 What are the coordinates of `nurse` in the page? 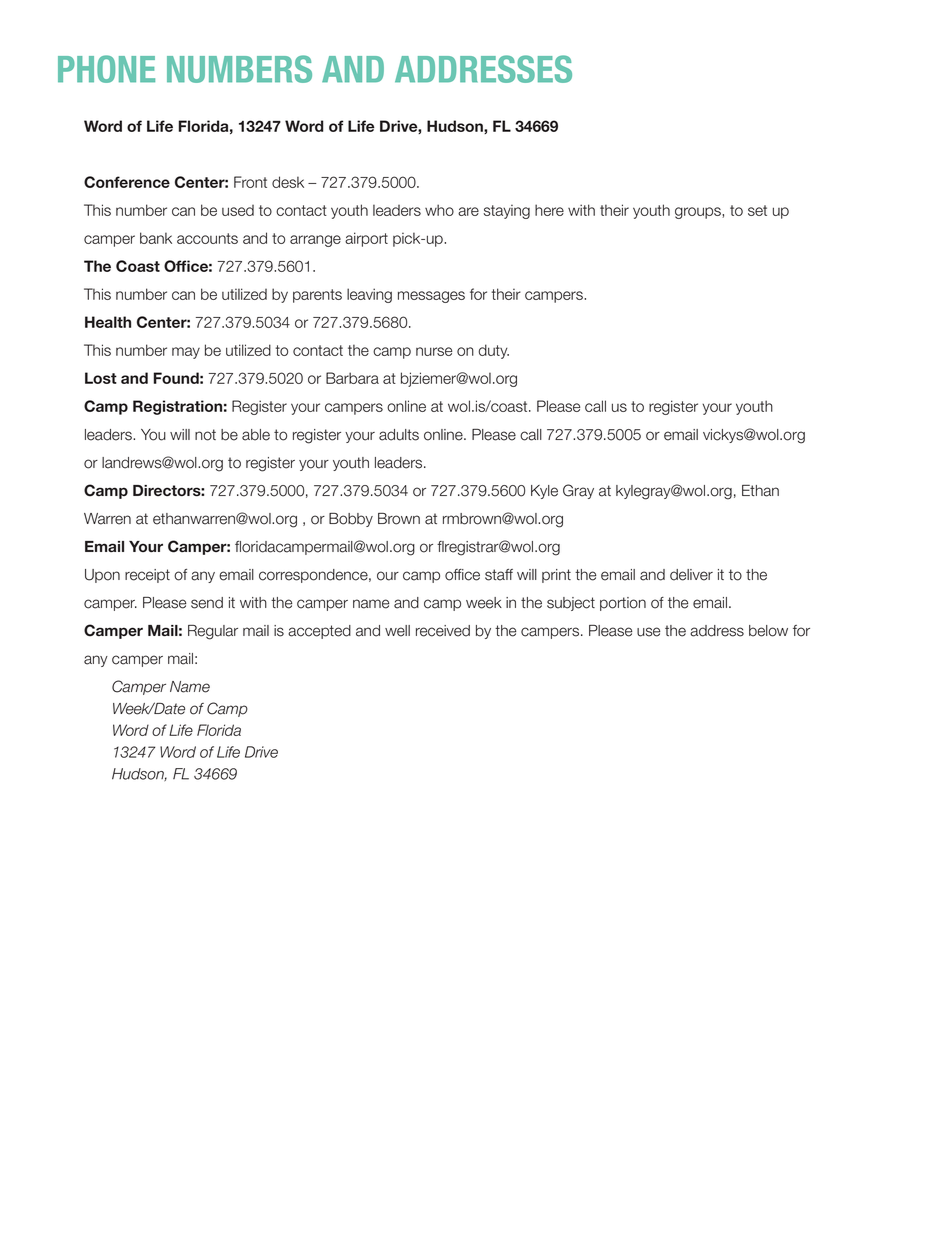 It's located at (434, 351).
